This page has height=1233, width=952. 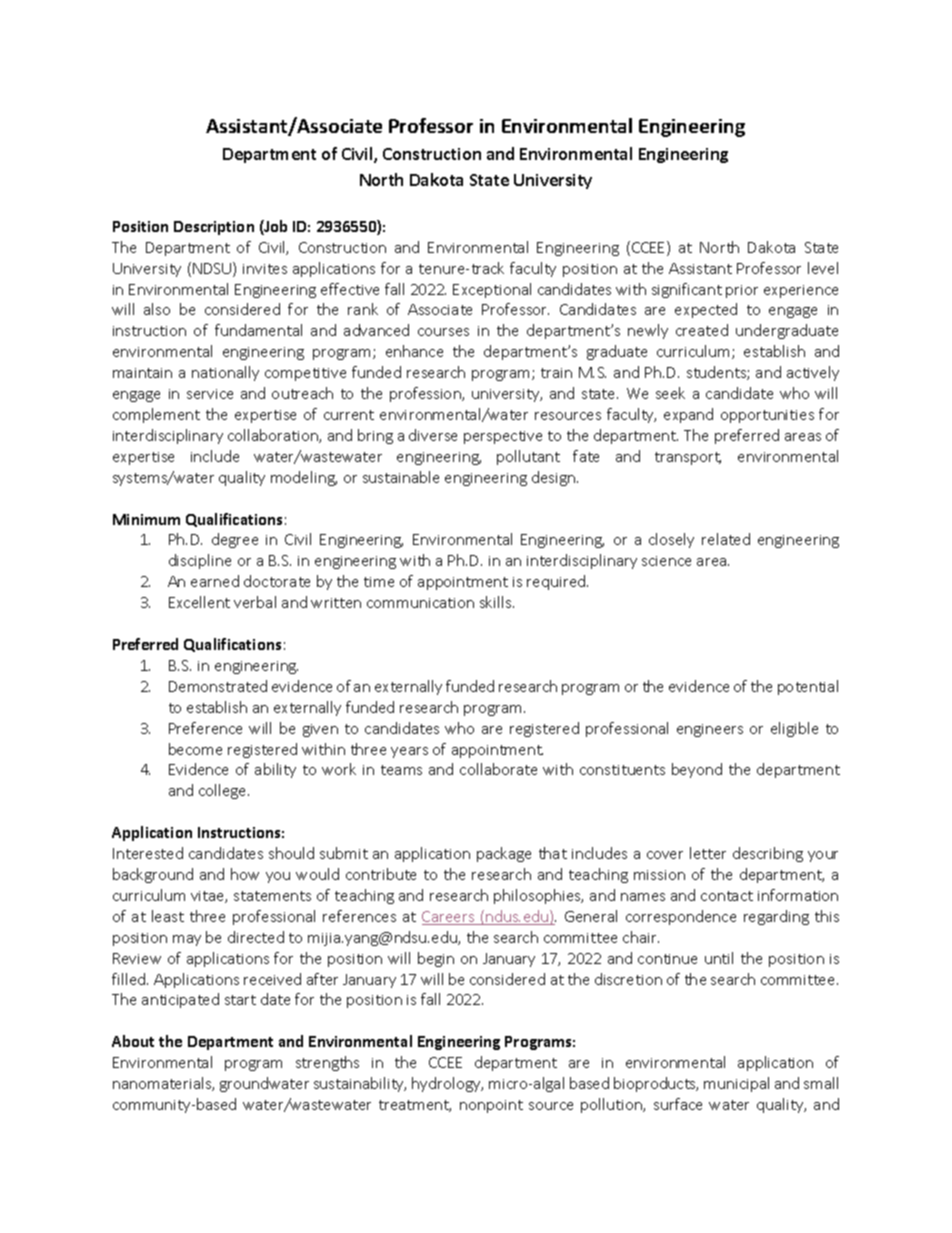 What do you see at coordinates (214, 228) in the page?
I see `Description` at bounding box center [214, 228].
